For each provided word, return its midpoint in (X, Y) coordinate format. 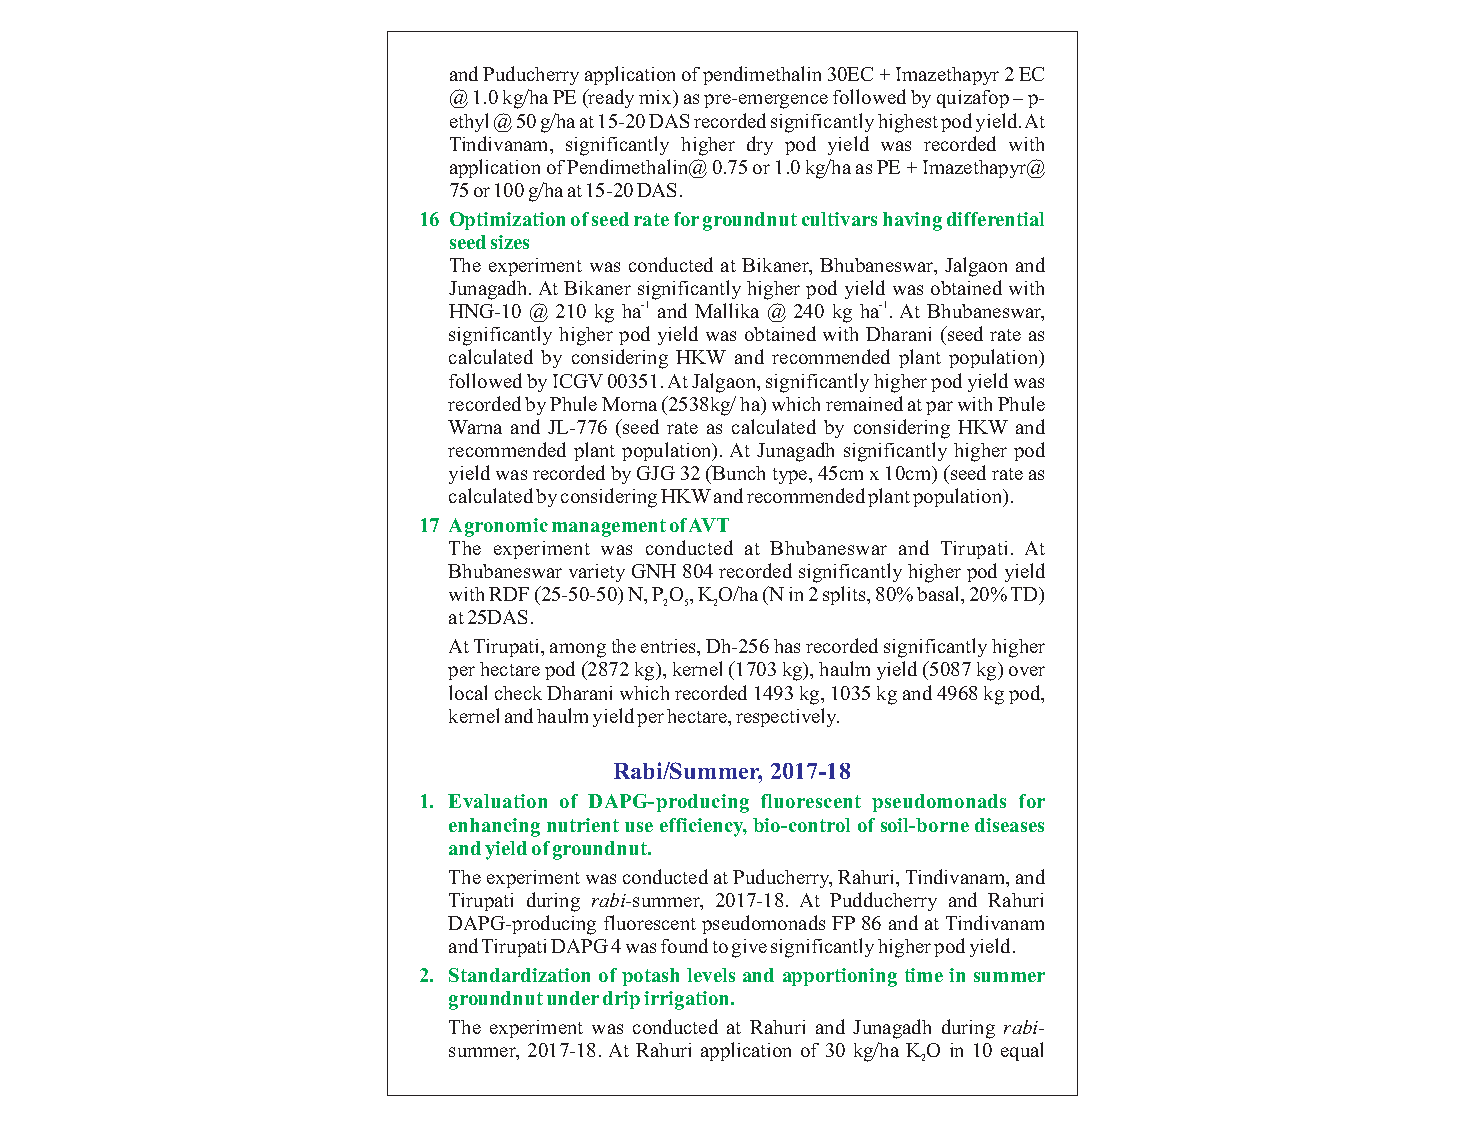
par (939, 408)
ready (610, 98)
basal (939, 593)
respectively (787, 717)
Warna (475, 427)
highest (908, 123)
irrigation (688, 1000)
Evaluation (497, 801)
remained (864, 403)
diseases (1009, 825)
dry (760, 145)
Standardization (519, 975)
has (787, 646)
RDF (509, 594)
